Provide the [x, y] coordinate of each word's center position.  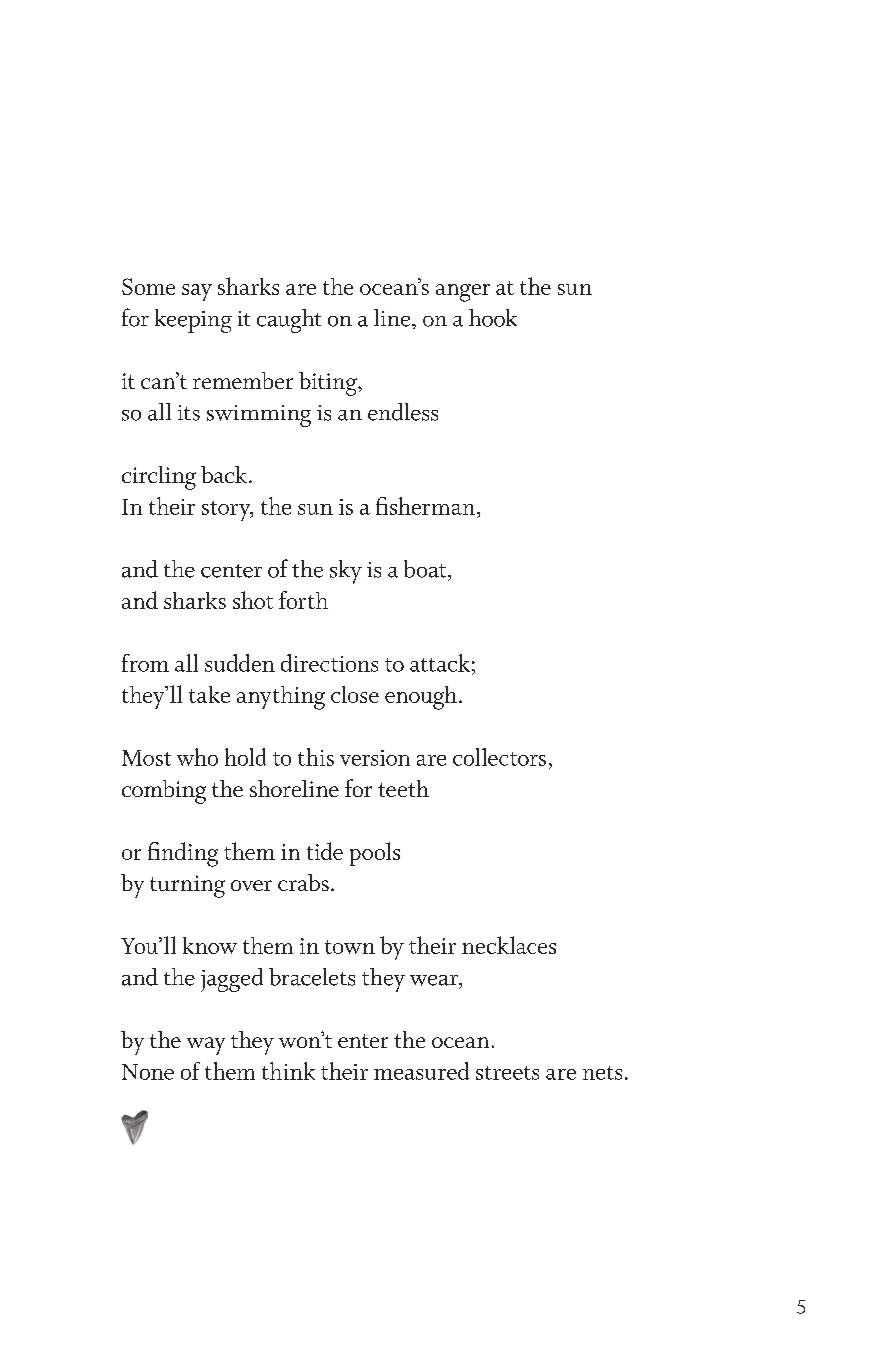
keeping [193, 321]
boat [426, 569]
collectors [499, 757]
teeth [403, 788]
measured [421, 1071]
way [206, 1046]
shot [253, 600]
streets [507, 1073]
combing [164, 792]
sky [346, 572]
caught [289, 321]
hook [493, 318]
